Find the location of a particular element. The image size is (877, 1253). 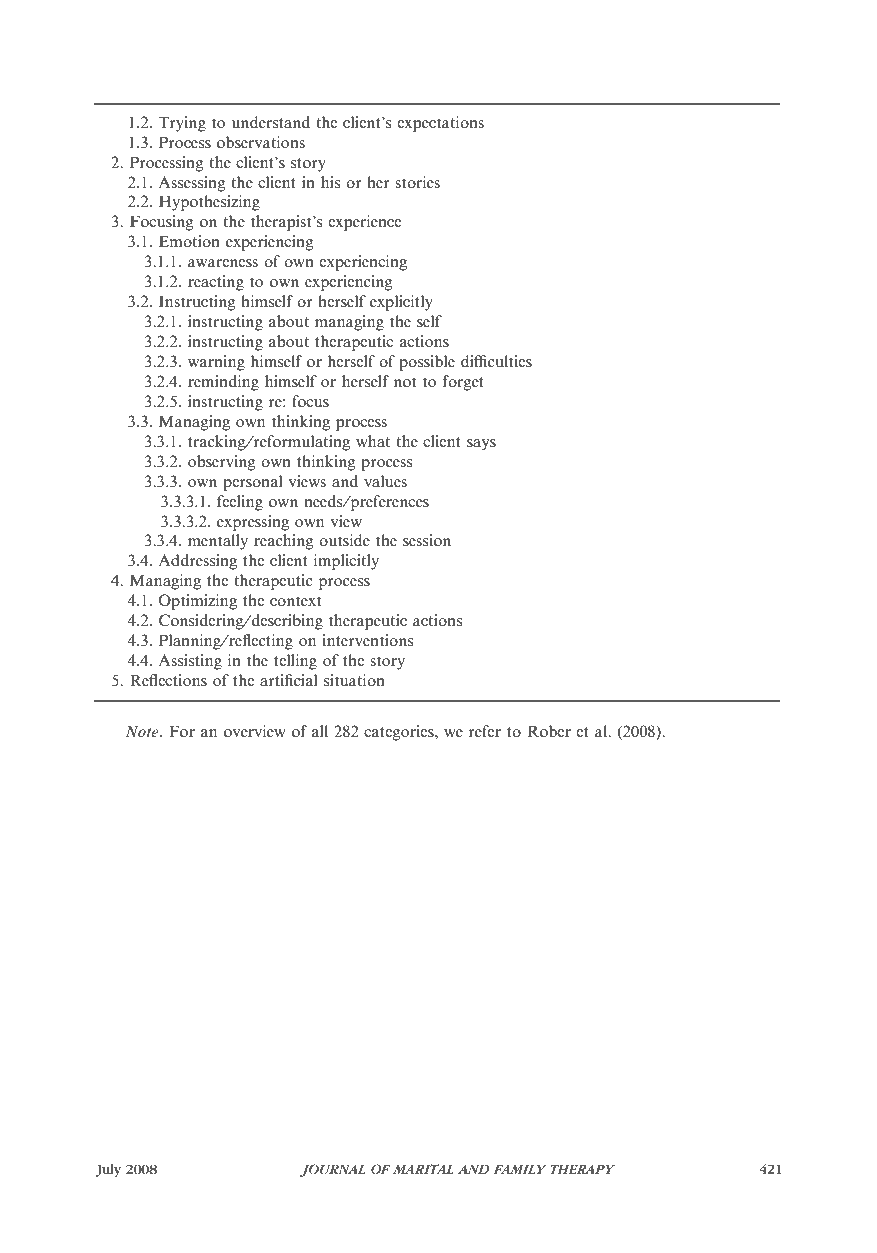

his is located at coordinates (330, 182).
